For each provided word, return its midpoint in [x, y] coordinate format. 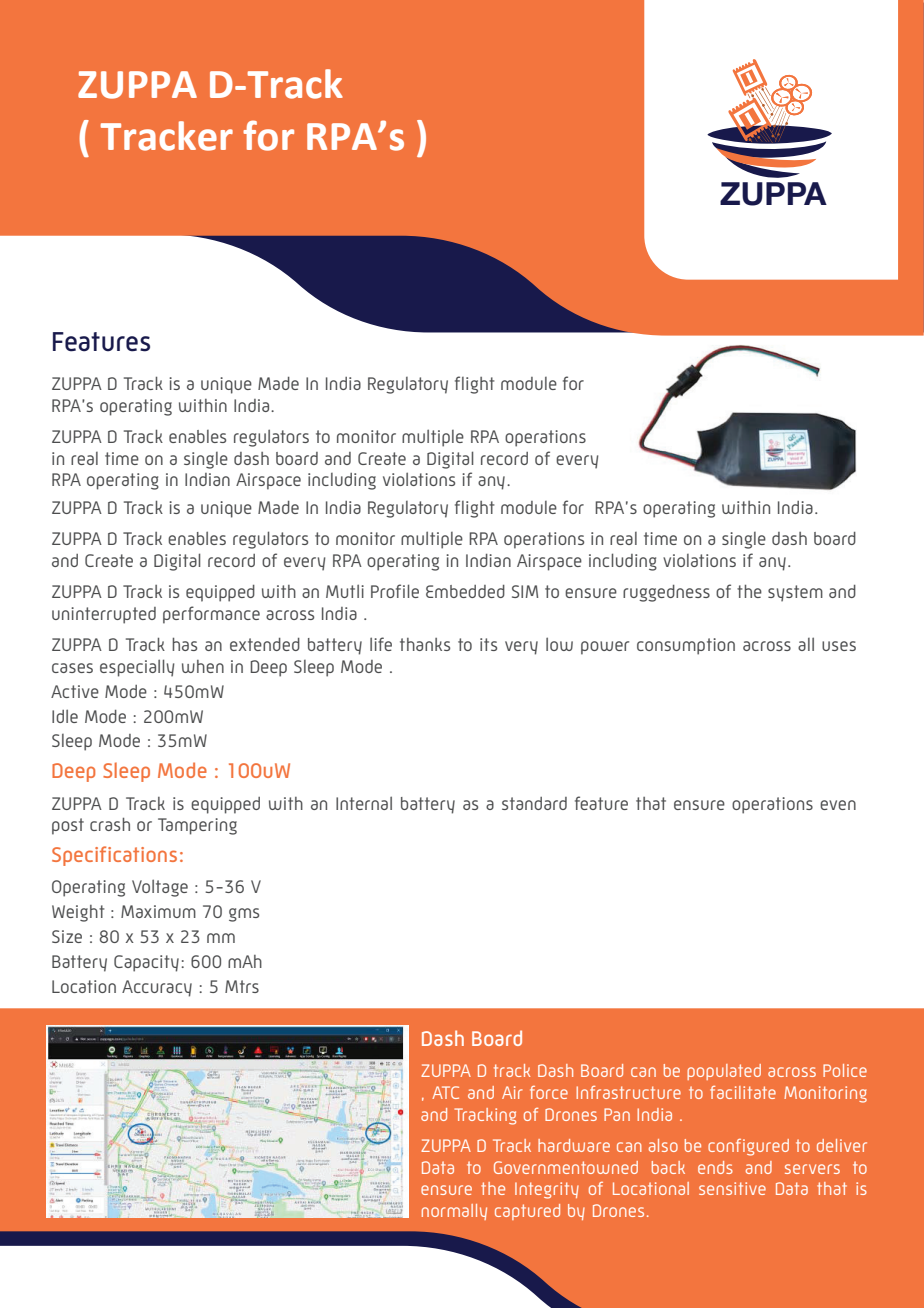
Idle [65, 716]
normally [454, 1212]
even [838, 805]
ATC [445, 1092]
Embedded [465, 591]
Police [845, 1070]
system [795, 593]
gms [244, 915]
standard [534, 803]
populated [724, 1072]
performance [211, 615]
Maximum [158, 911]
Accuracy [157, 988]
